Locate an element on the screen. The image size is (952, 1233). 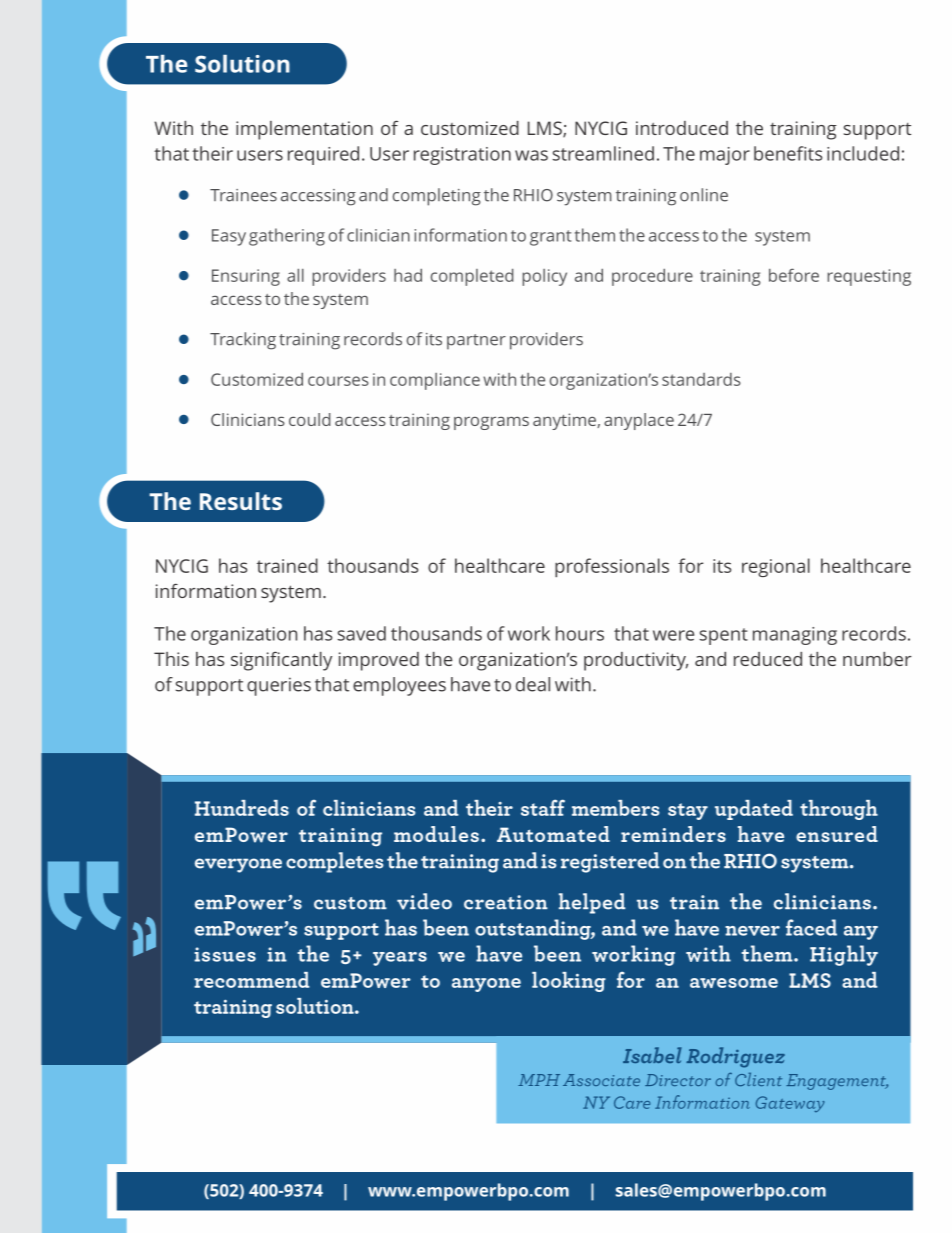
implementation is located at coordinates (304, 130).
